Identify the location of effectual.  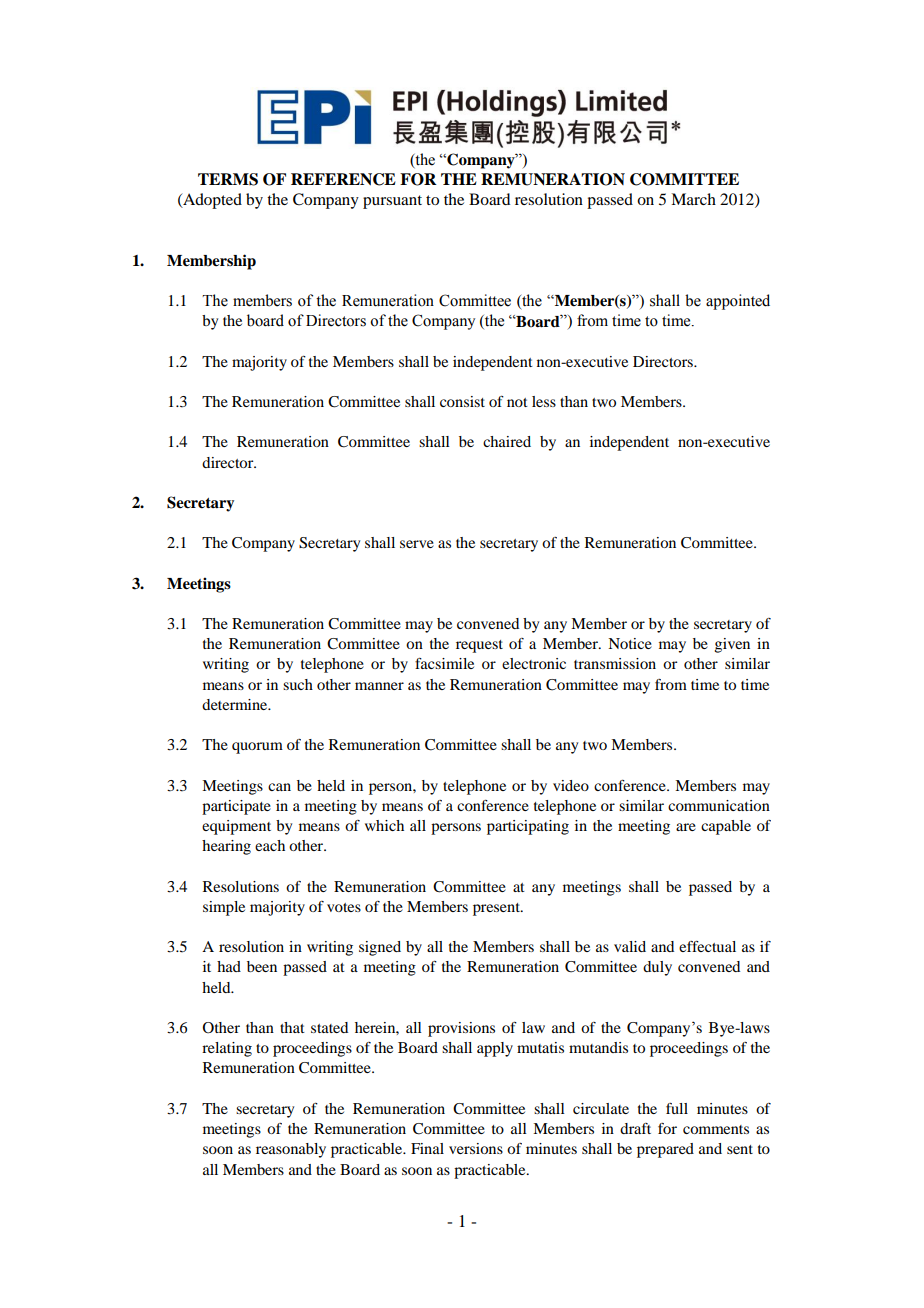
(707, 946).
